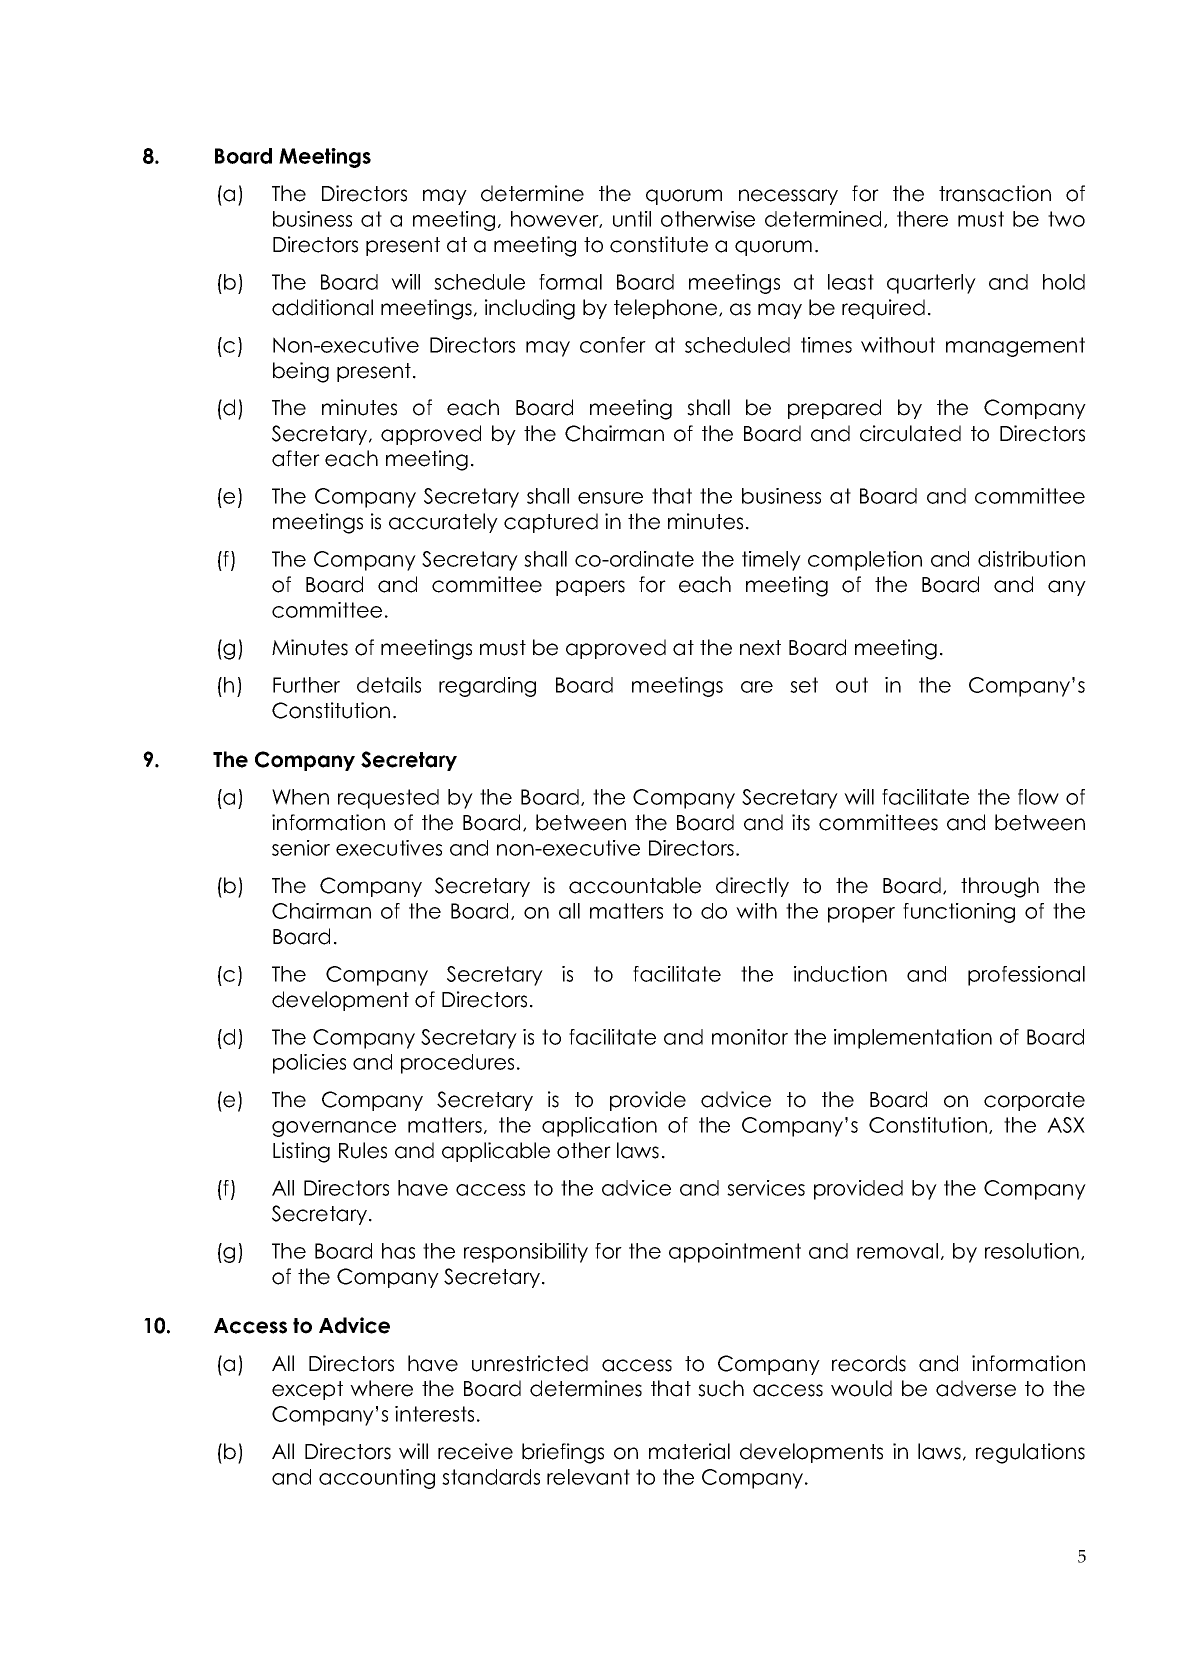  Describe the element at coordinates (1000, 887) in the screenshot. I see `through` at that location.
